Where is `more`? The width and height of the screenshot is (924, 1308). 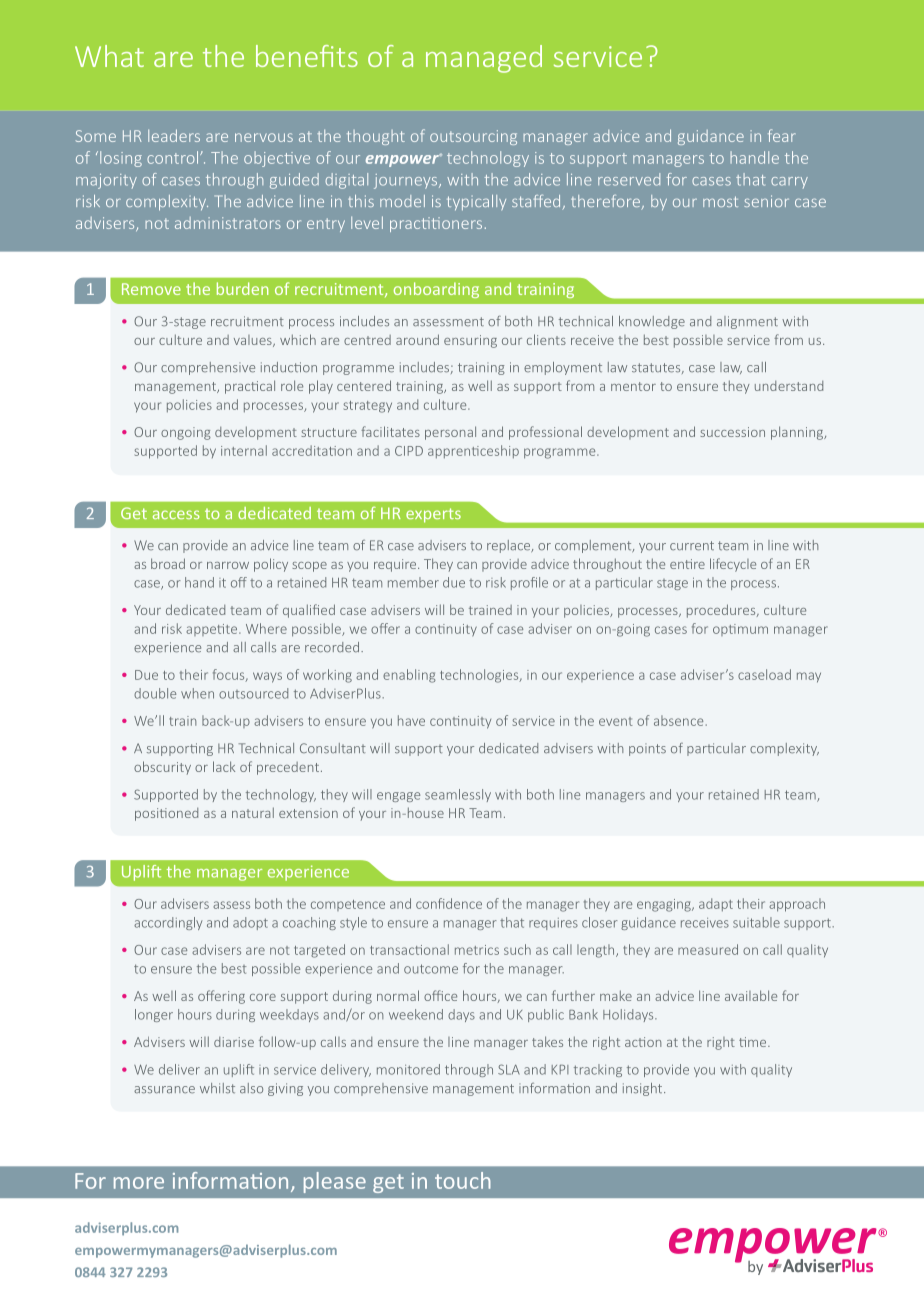
more is located at coordinates (139, 1183).
